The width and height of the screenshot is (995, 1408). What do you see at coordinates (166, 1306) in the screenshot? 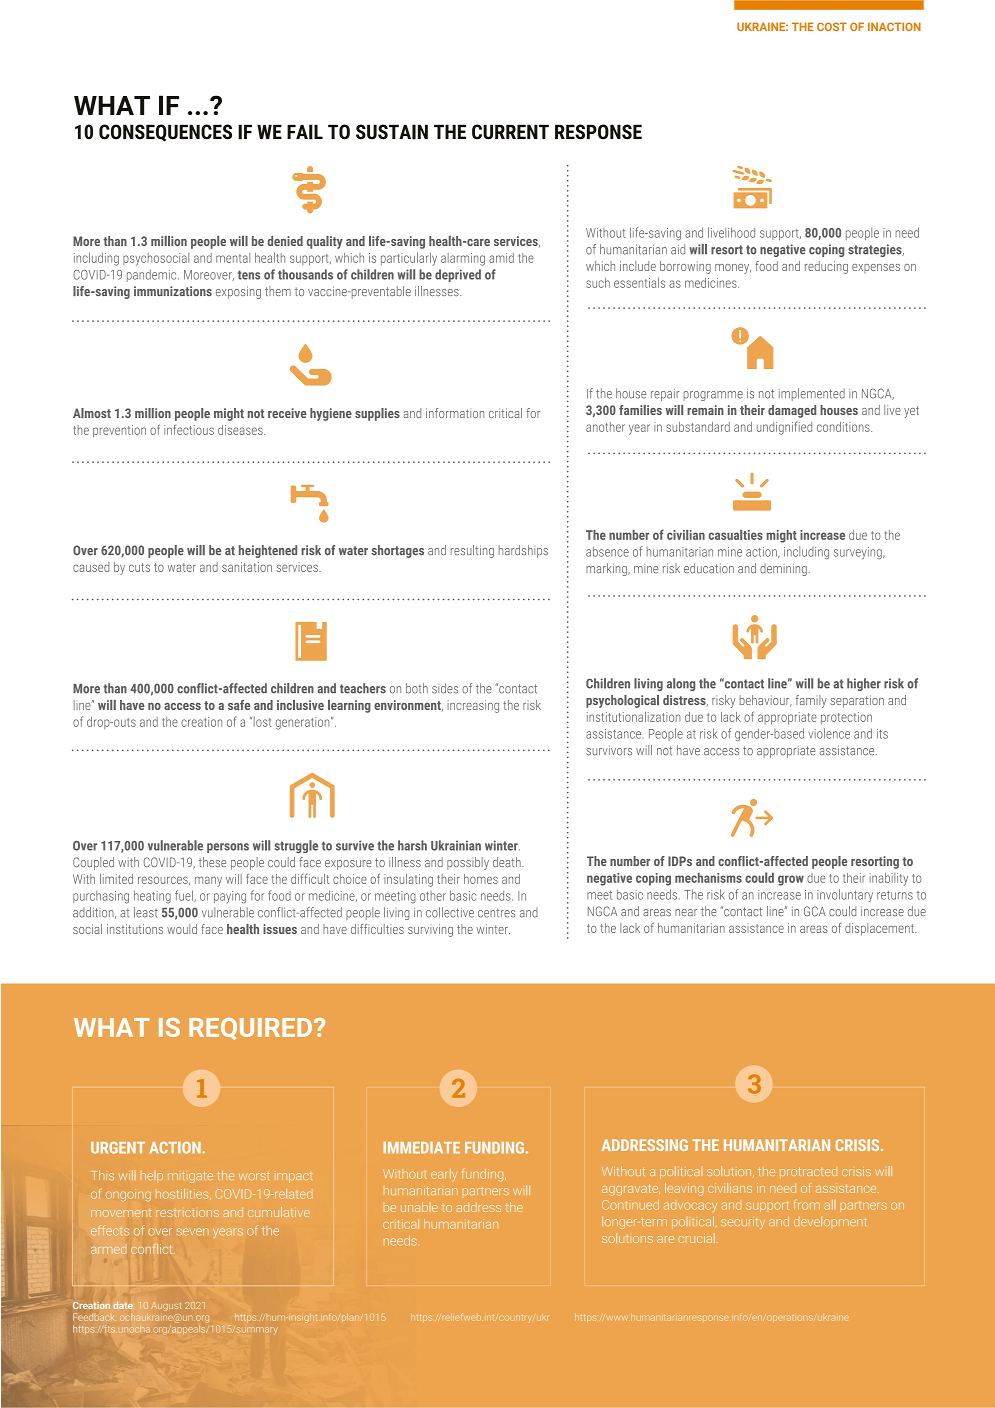
I see `August` at bounding box center [166, 1306].
